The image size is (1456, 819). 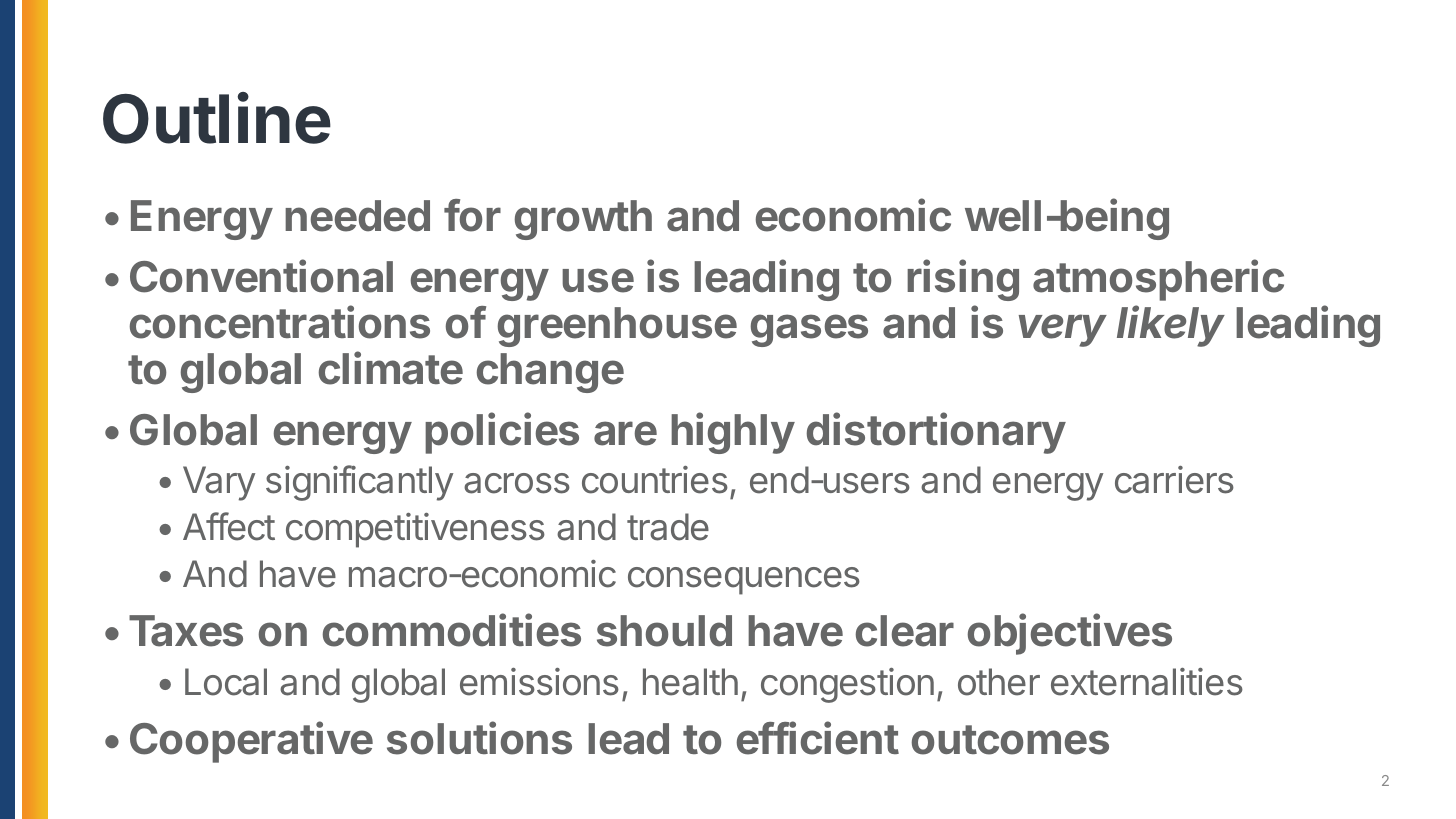 What do you see at coordinates (1070, 634) in the image?
I see `objectives` at bounding box center [1070, 634].
